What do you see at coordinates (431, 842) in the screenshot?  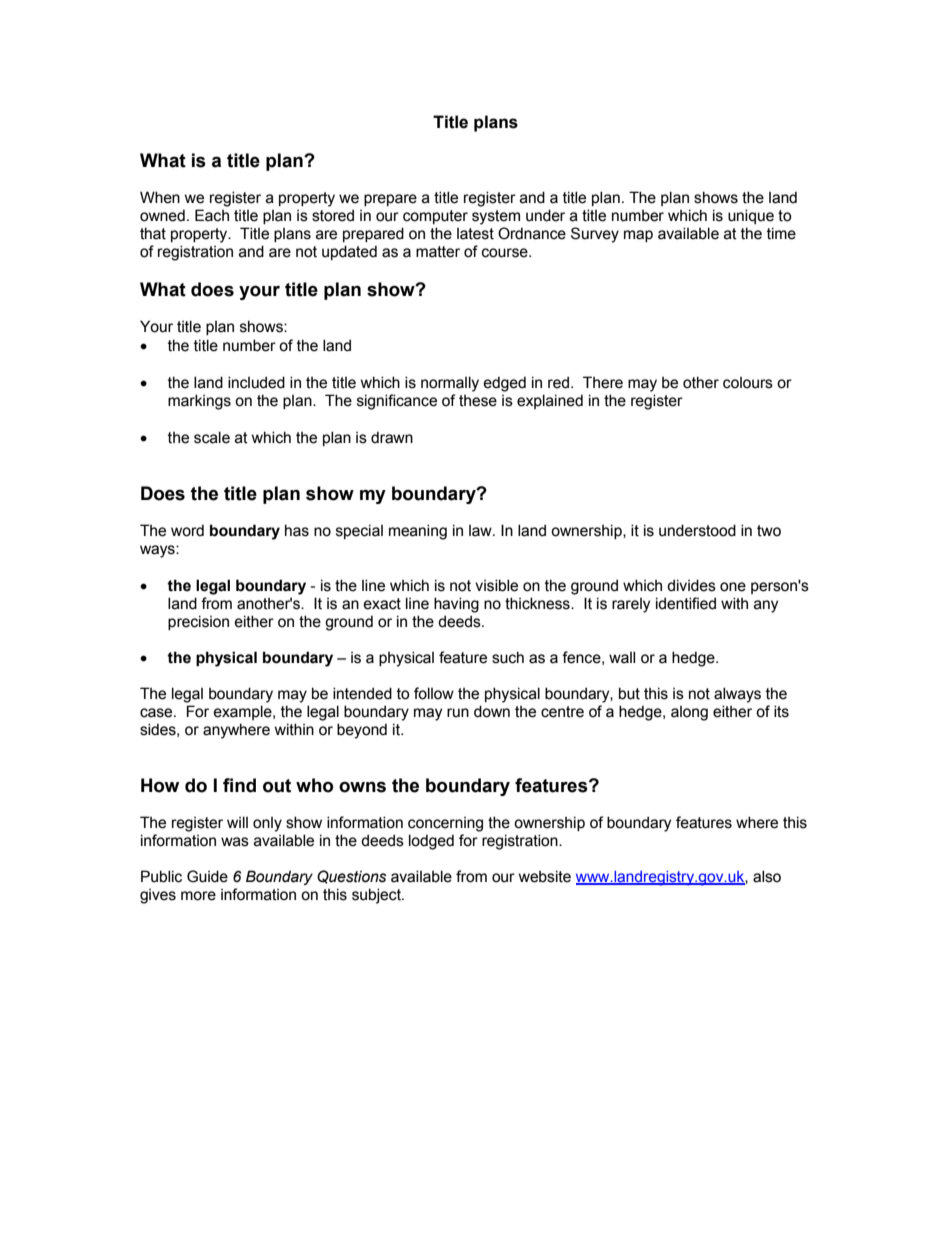 I see `lodged` at bounding box center [431, 842].
